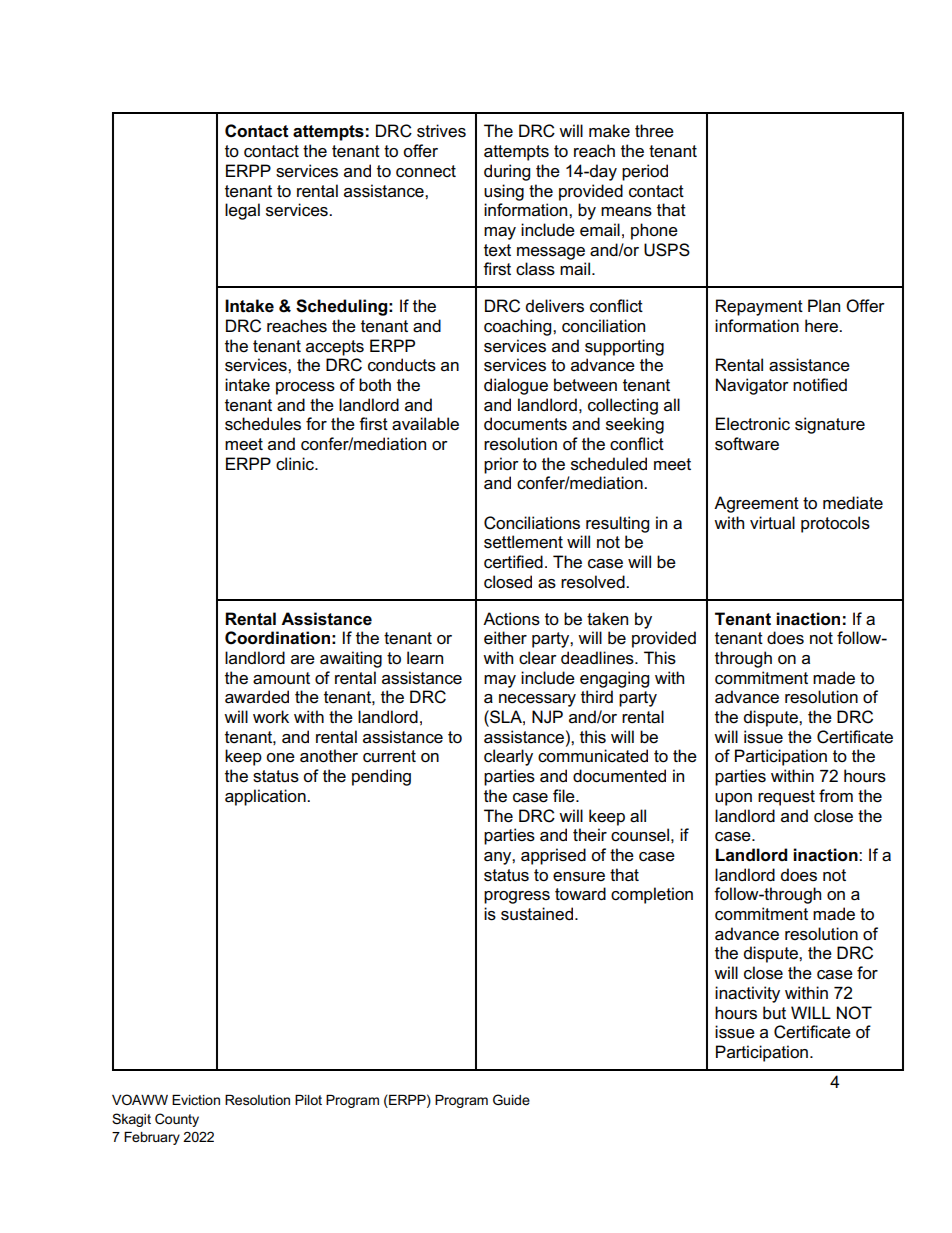 The image size is (952, 1233). What do you see at coordinates (786, 798) in the screenshot?
I see `request` at bounding box center [786, 798].
